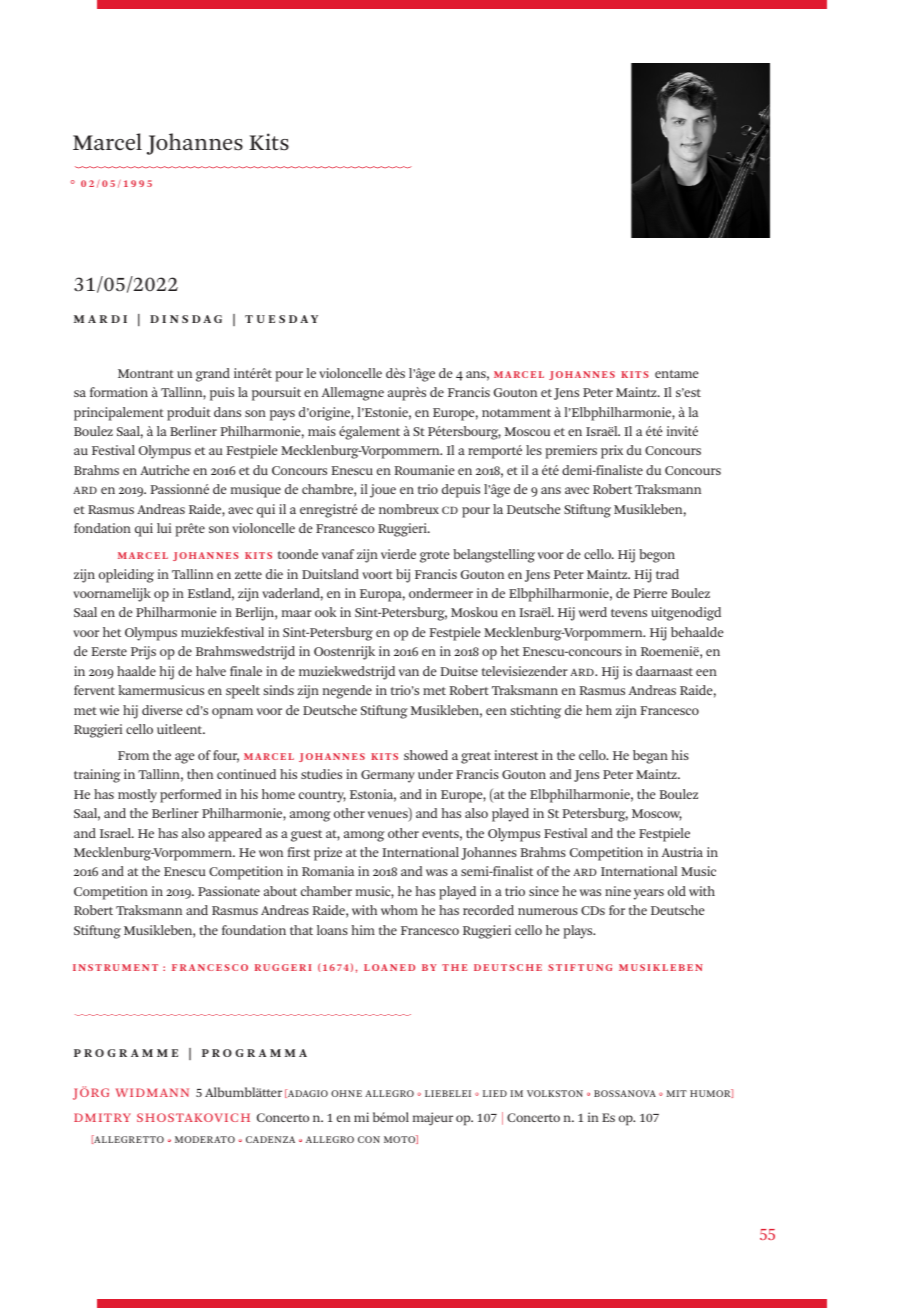 Image resolution: width=924 pixels, height=1308 pixels. What do you see at coordinates (164, 528) in the image?
I see `lui` at bounding box center [164, 528].
